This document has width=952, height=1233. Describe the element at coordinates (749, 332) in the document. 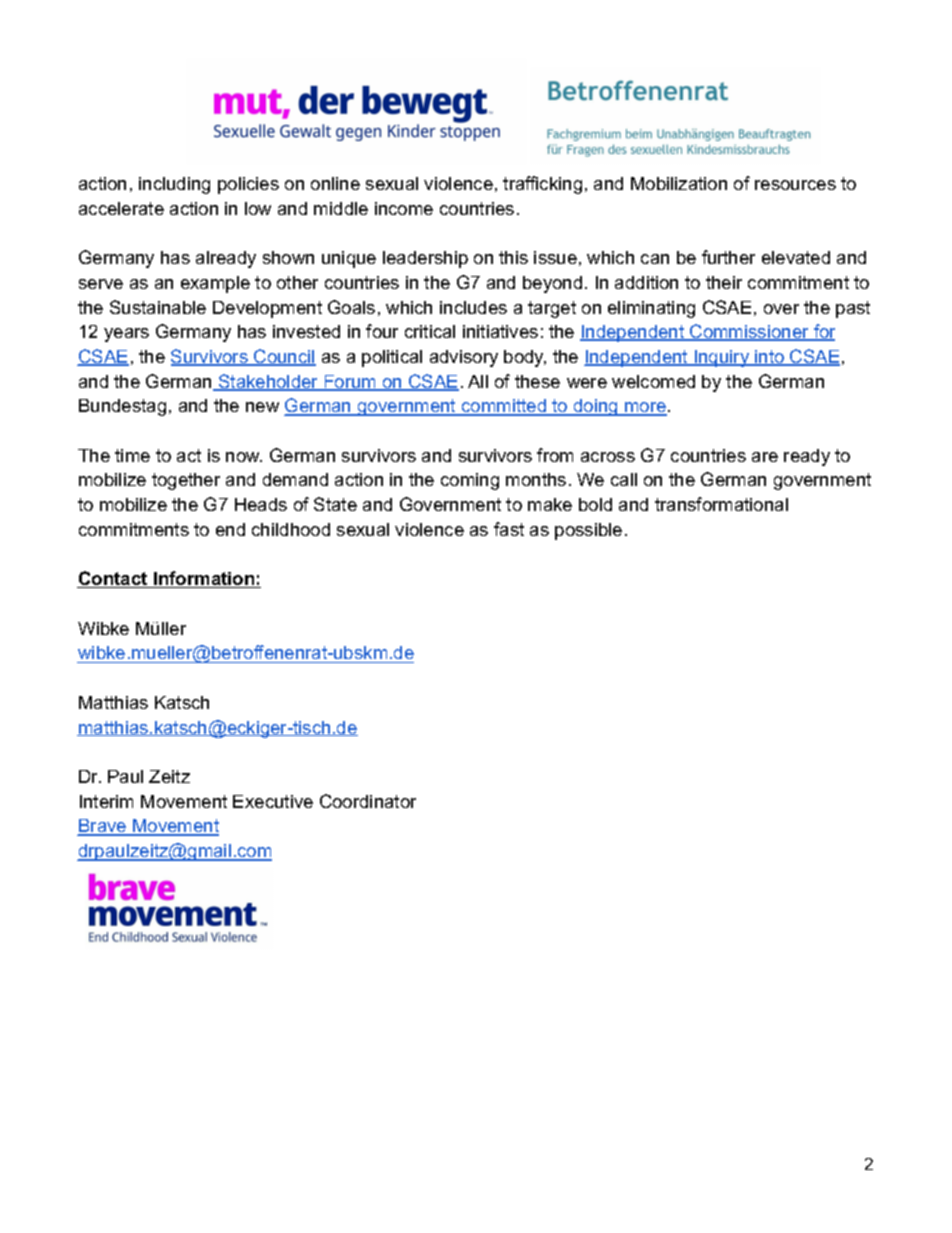

I see `Commissioner` at that location.
